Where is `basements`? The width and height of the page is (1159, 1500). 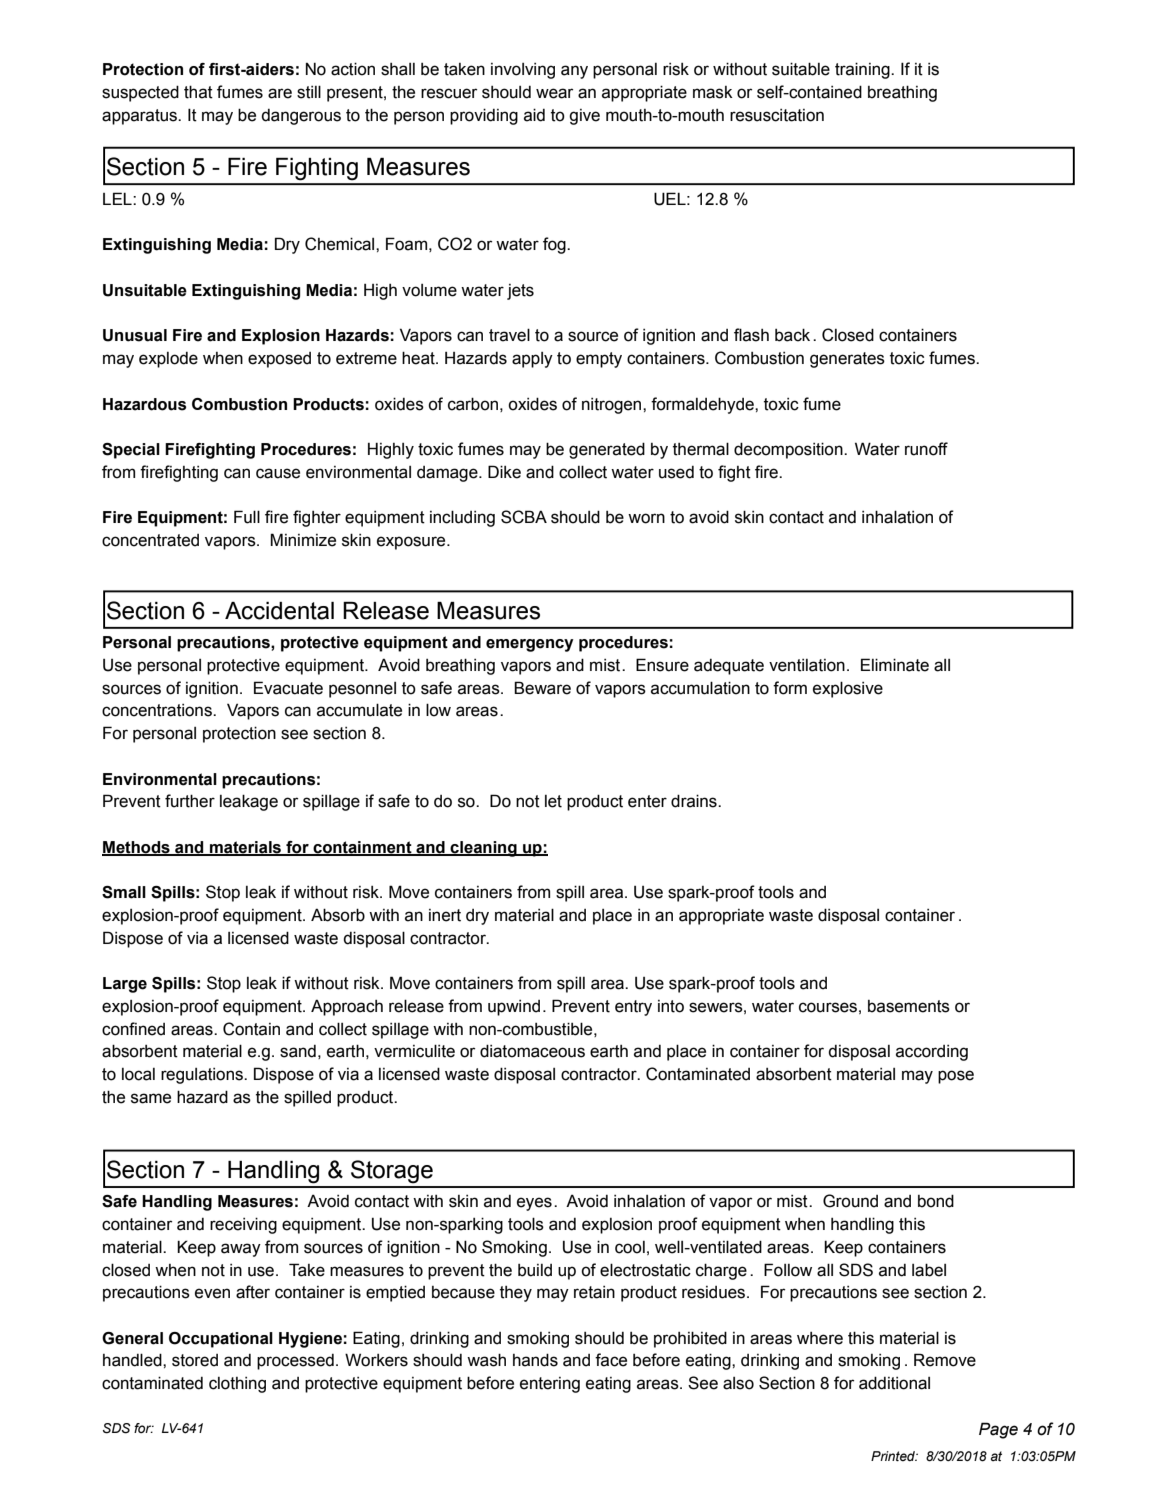
basements is located at coordinates (909, 1006).
